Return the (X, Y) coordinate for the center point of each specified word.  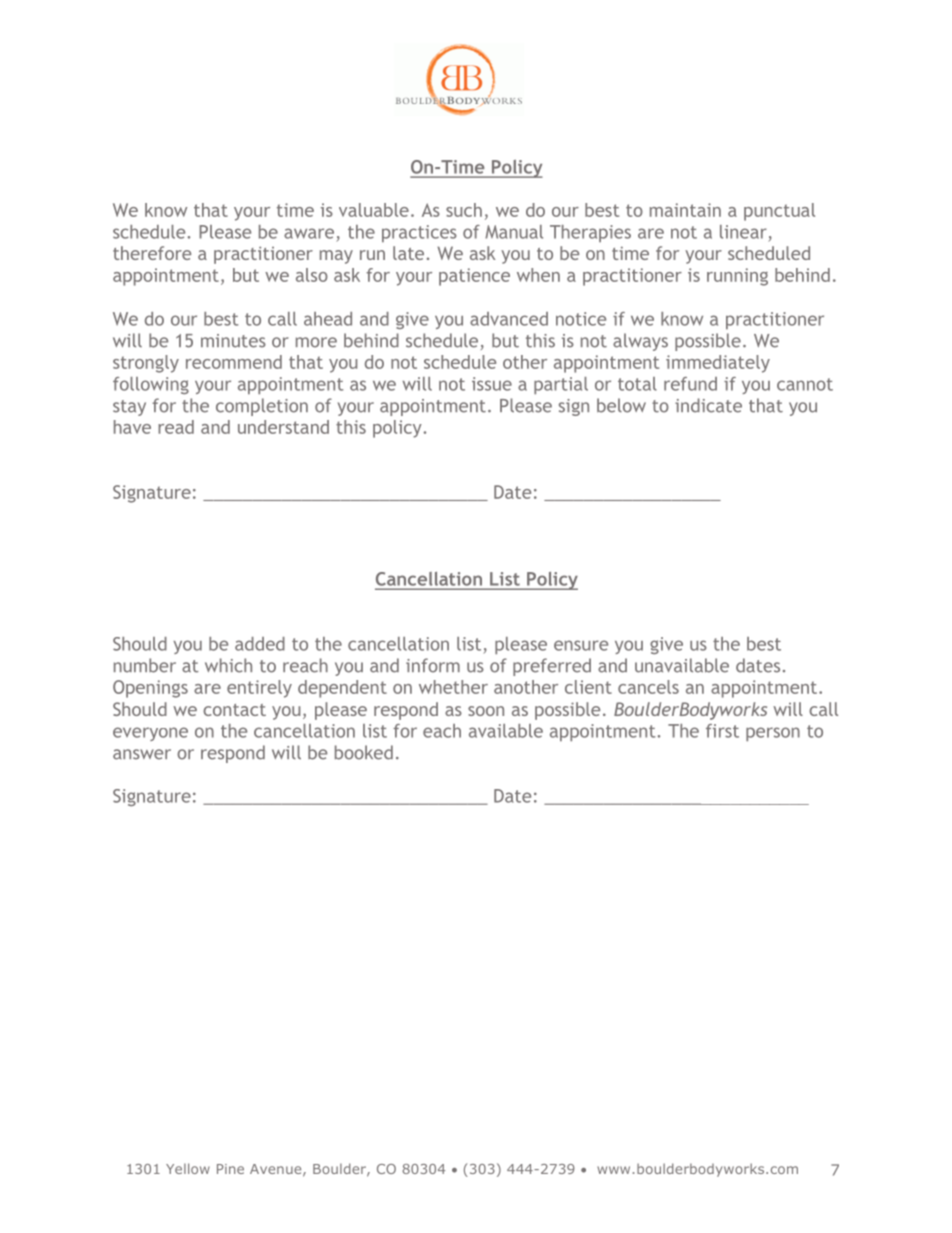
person (773, 734)
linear (743, 232)
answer (142, 754)
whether (453, 687)
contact (234, 710)
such (464, 210)
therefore (152, 253)
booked (364, 752)
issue (492, 384)
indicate (708, 405)
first (722, 731)
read (176, 427)
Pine (230, 1169)
